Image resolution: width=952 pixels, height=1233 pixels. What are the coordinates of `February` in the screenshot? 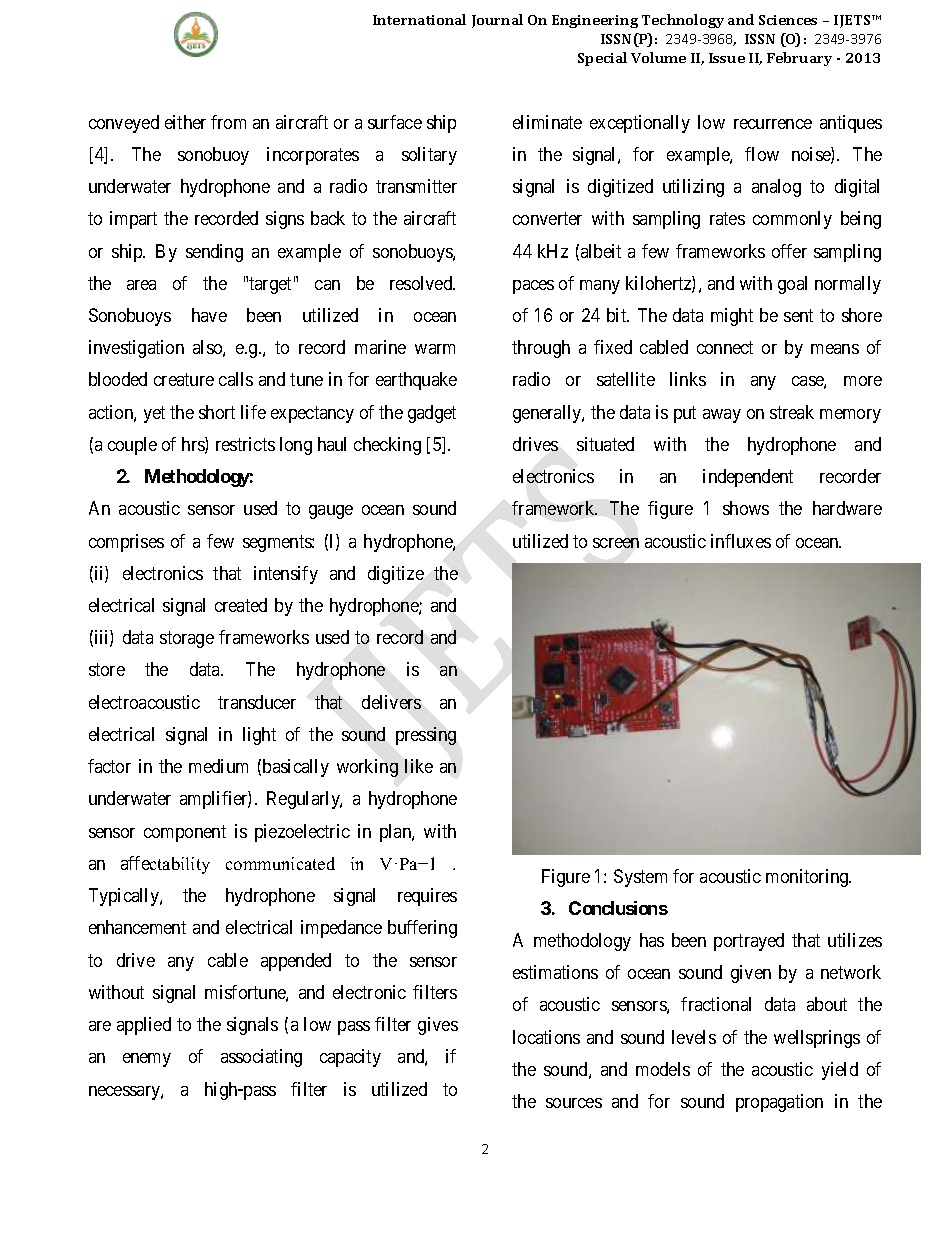 It's located at (799, 59).
